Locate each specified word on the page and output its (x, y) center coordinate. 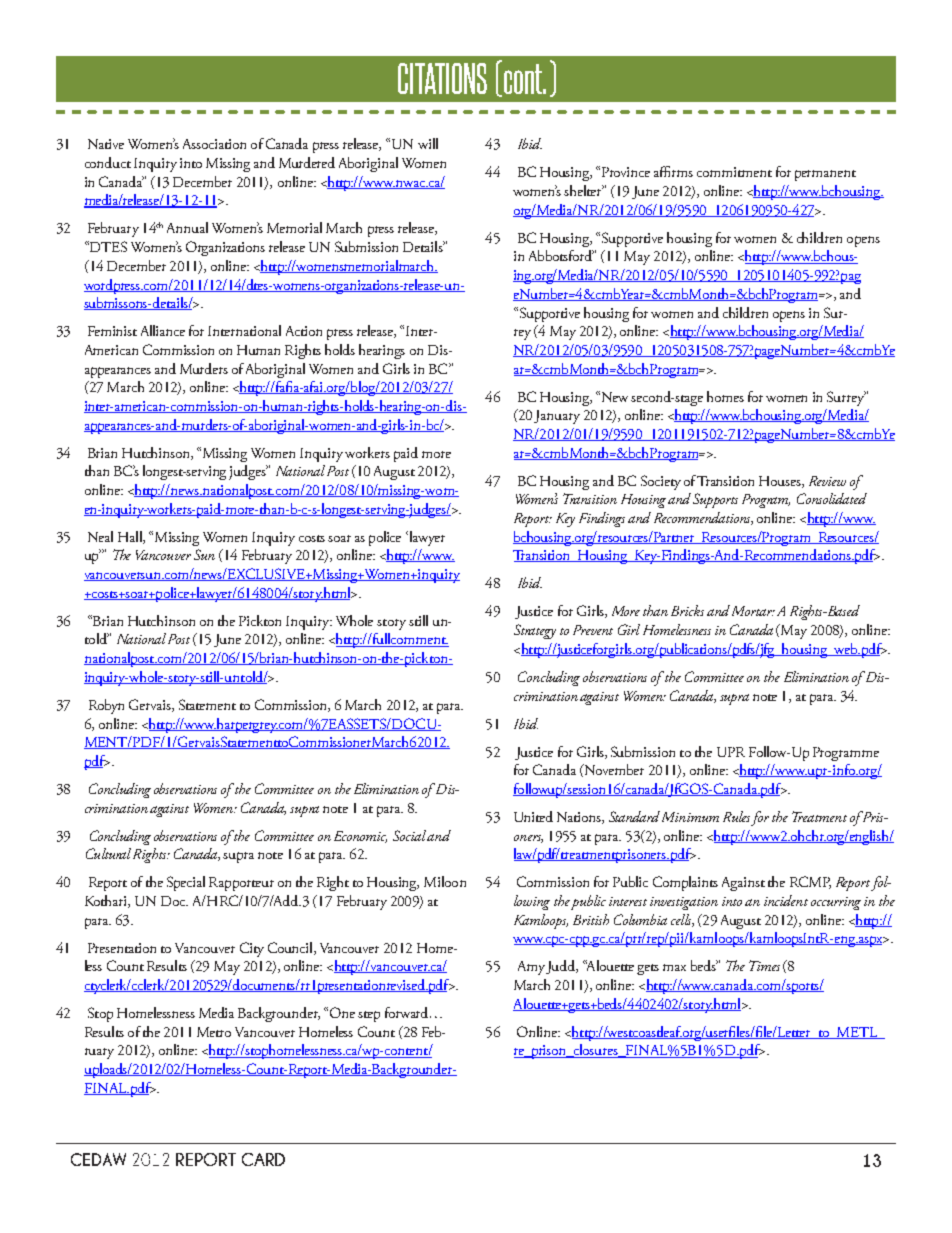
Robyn (106, 706)
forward (408, 1012)
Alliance (163, 330)
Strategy (535, 631)
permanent (825, 175)
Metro (214, 1032)
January (557, 417)
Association (214, 144)
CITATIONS (442, 78)
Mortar (753, 611)
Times (764, 965)
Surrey (846, 398)
